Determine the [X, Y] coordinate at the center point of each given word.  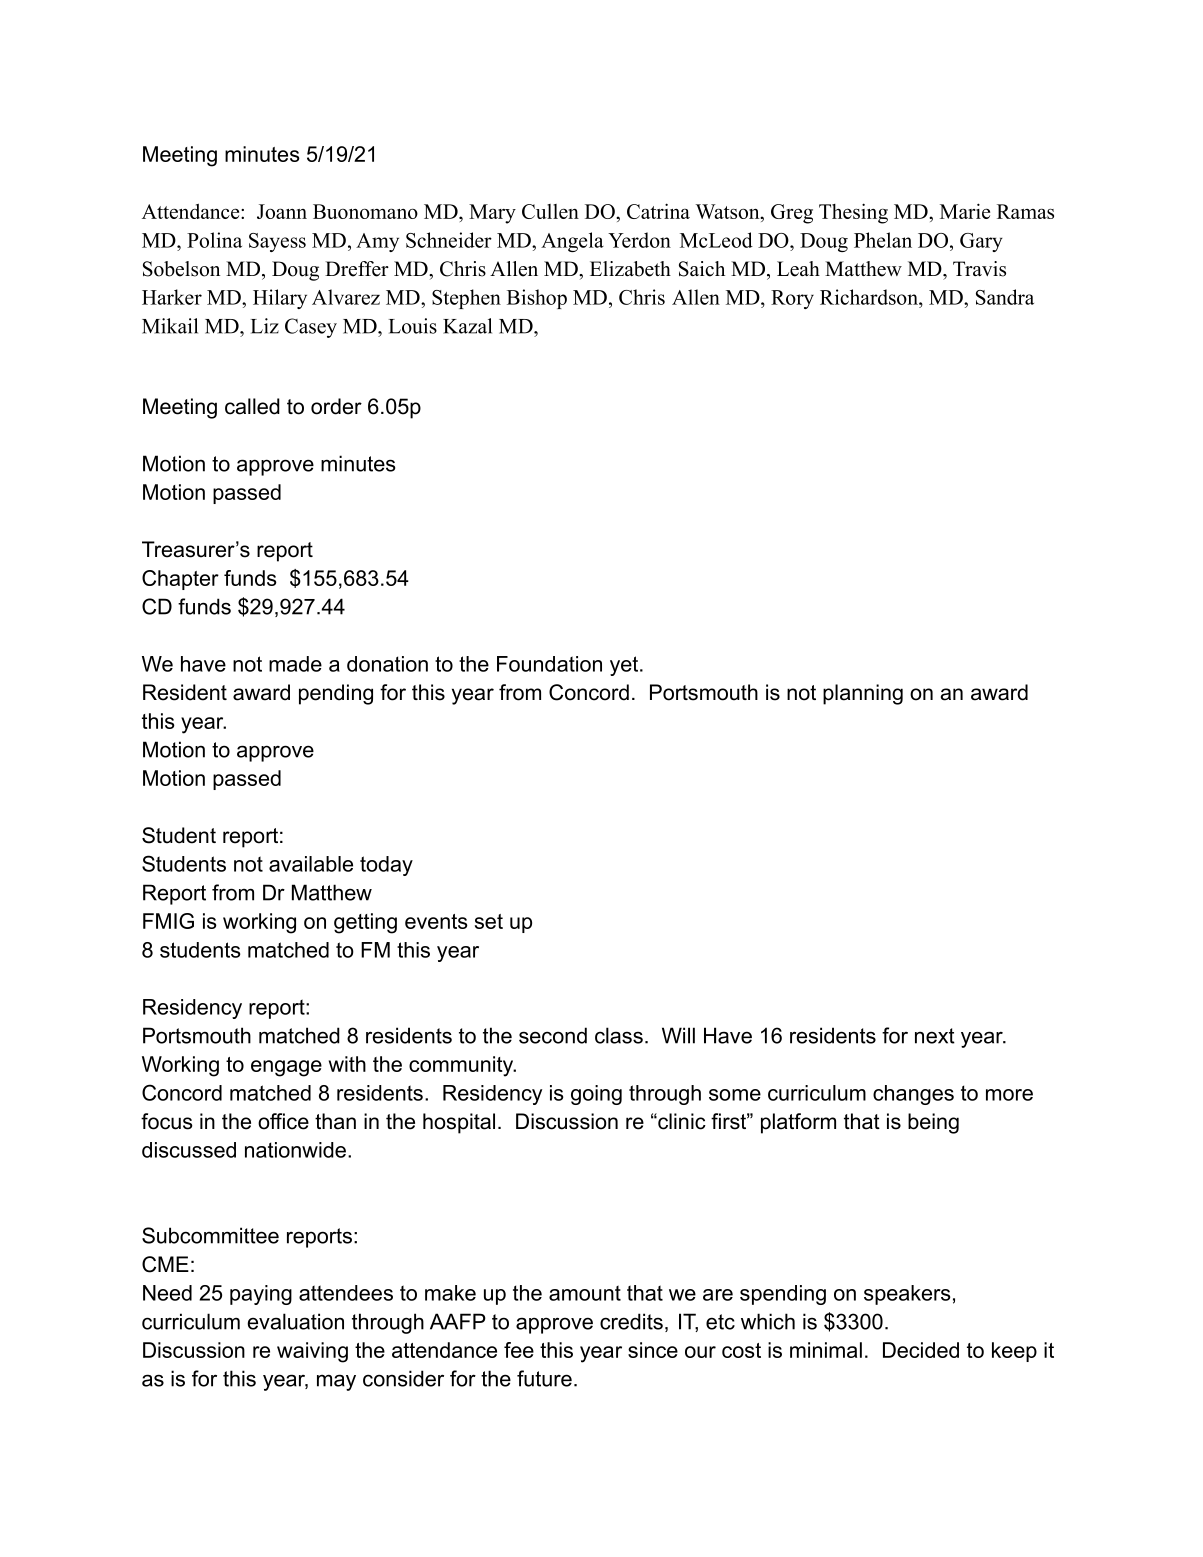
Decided [921, 1350]
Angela [572, 242]
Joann [282, 211]
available [311, 864]
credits [631, 1321]
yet [625, 666]
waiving [312, 1352]
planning [863, 694]
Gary [981, 242]
